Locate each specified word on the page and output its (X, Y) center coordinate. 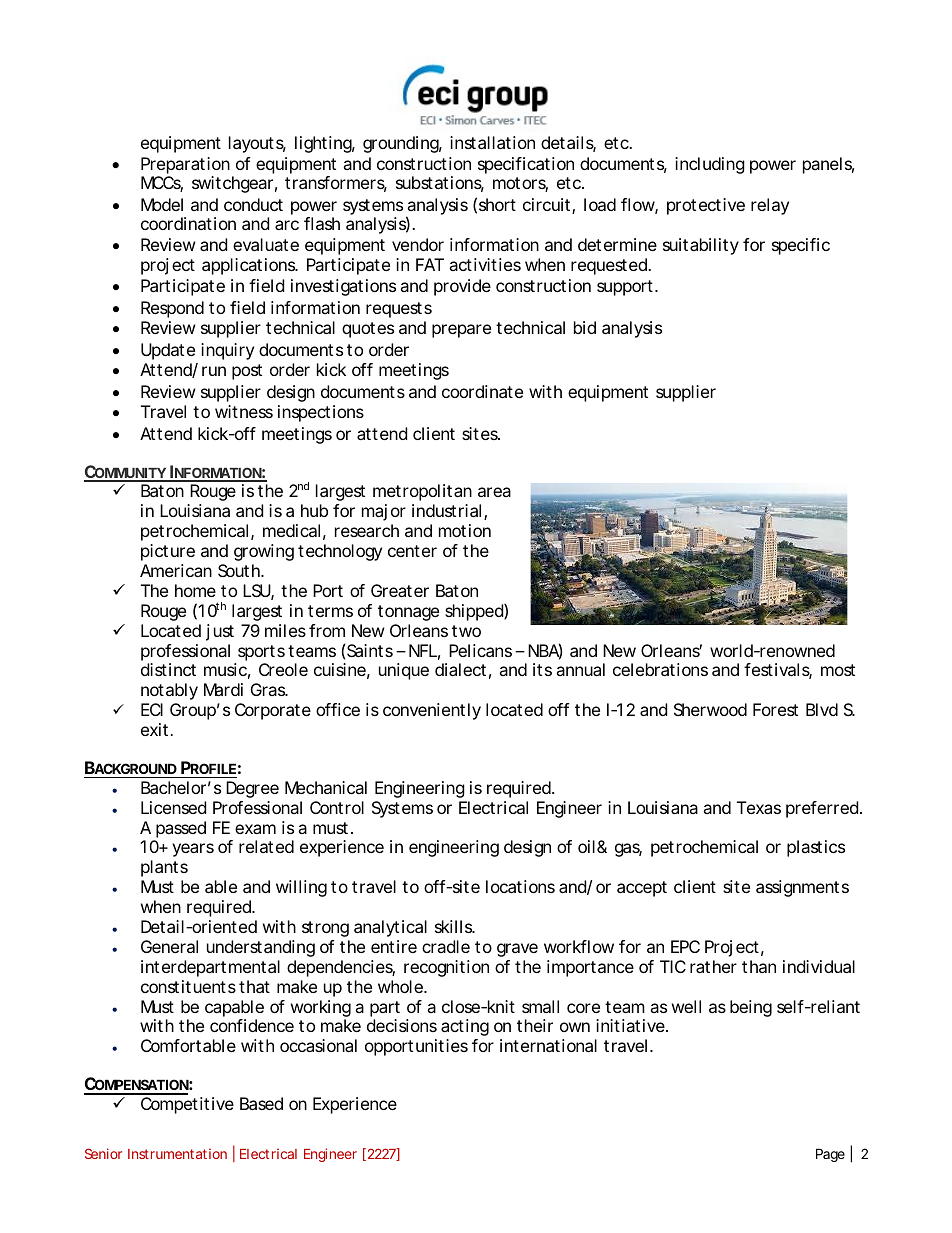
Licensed (173, 807)
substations (440, 184)
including (710, 165)
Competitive (187, 1105)
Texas (759, 807)
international (548, 1045)
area (494, 492)
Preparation (185, 165)
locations (520, 886)
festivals (778, 671)
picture (168, 552)
